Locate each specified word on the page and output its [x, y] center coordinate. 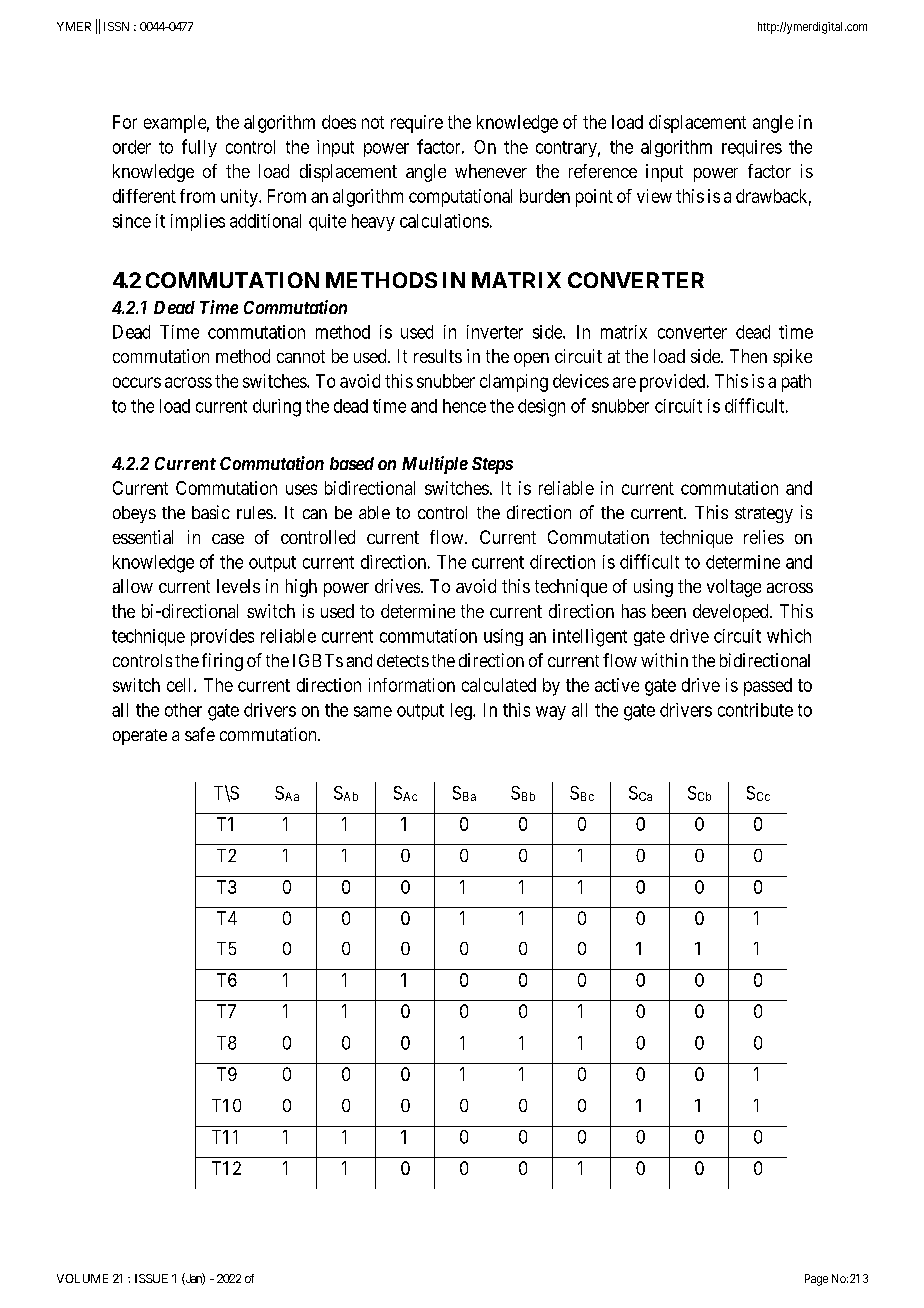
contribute [755, 710]
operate [140, 737]
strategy [764, 515]
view [654, 196]
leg [462, 711]
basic [211, 512]
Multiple [435, 465]
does [339, 122]
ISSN [116, 26]
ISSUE [151, 1278]
